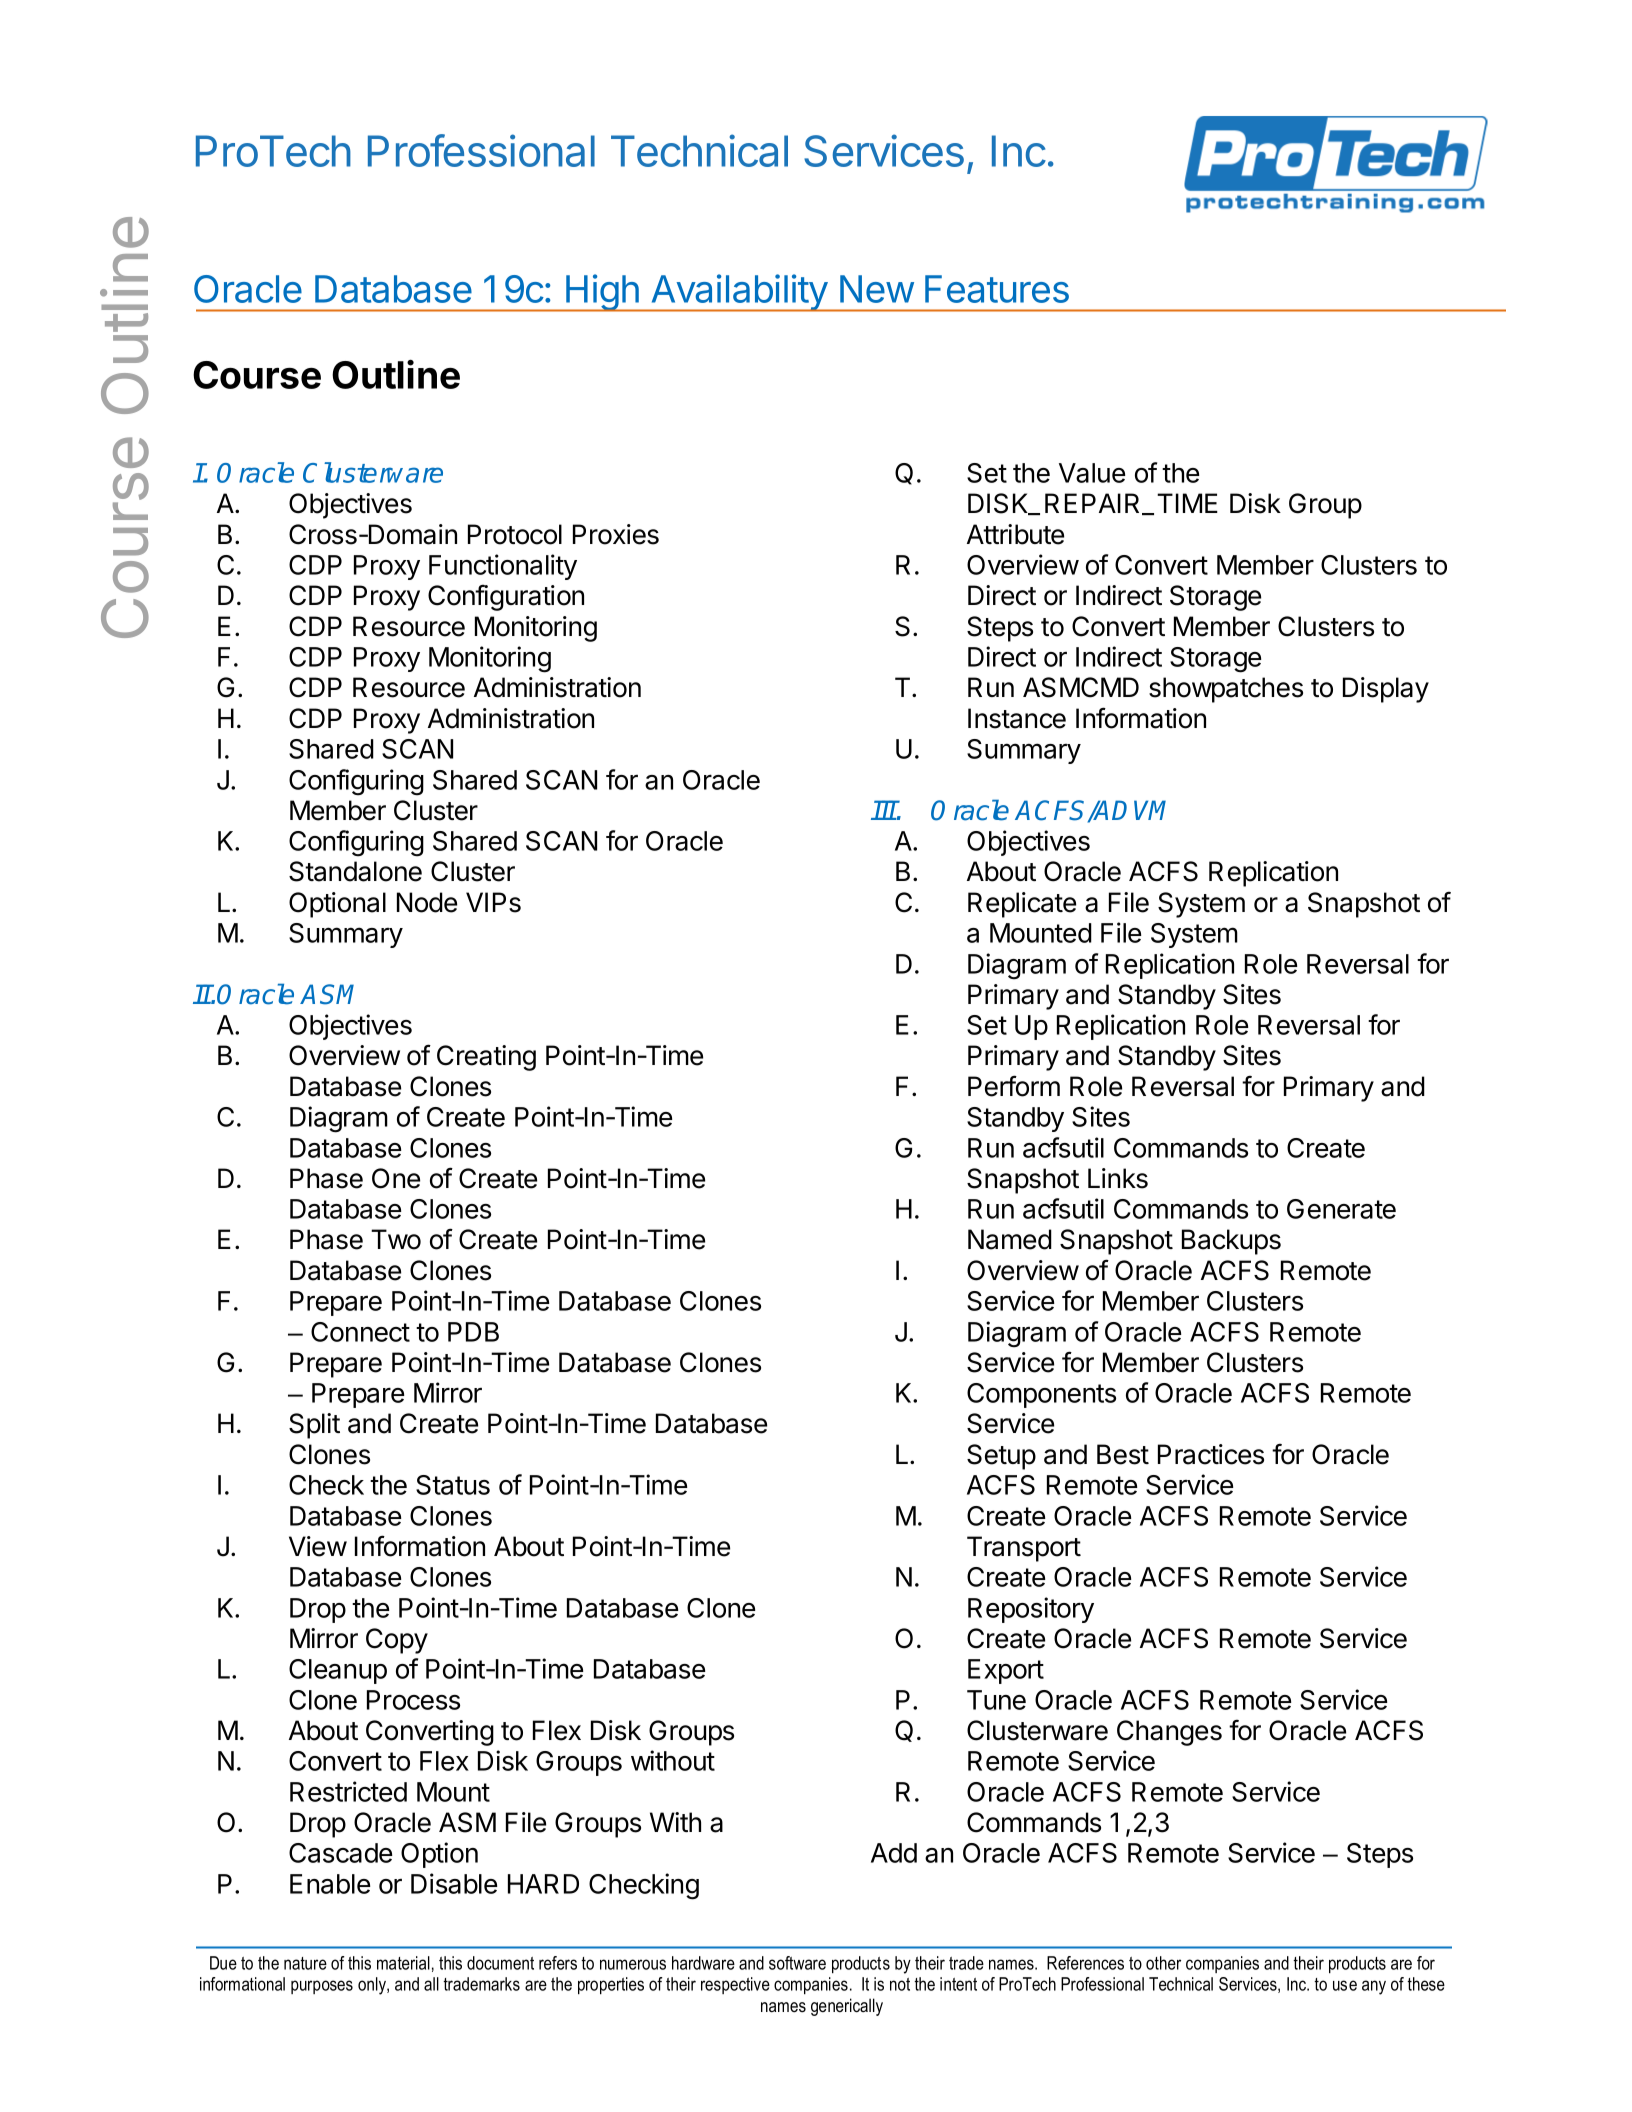 This screenshot has width=1632, height=2112. What do you see at coordinates (877, 289) in the screenshot?
I see `New` at bounding box center [877, 289].
